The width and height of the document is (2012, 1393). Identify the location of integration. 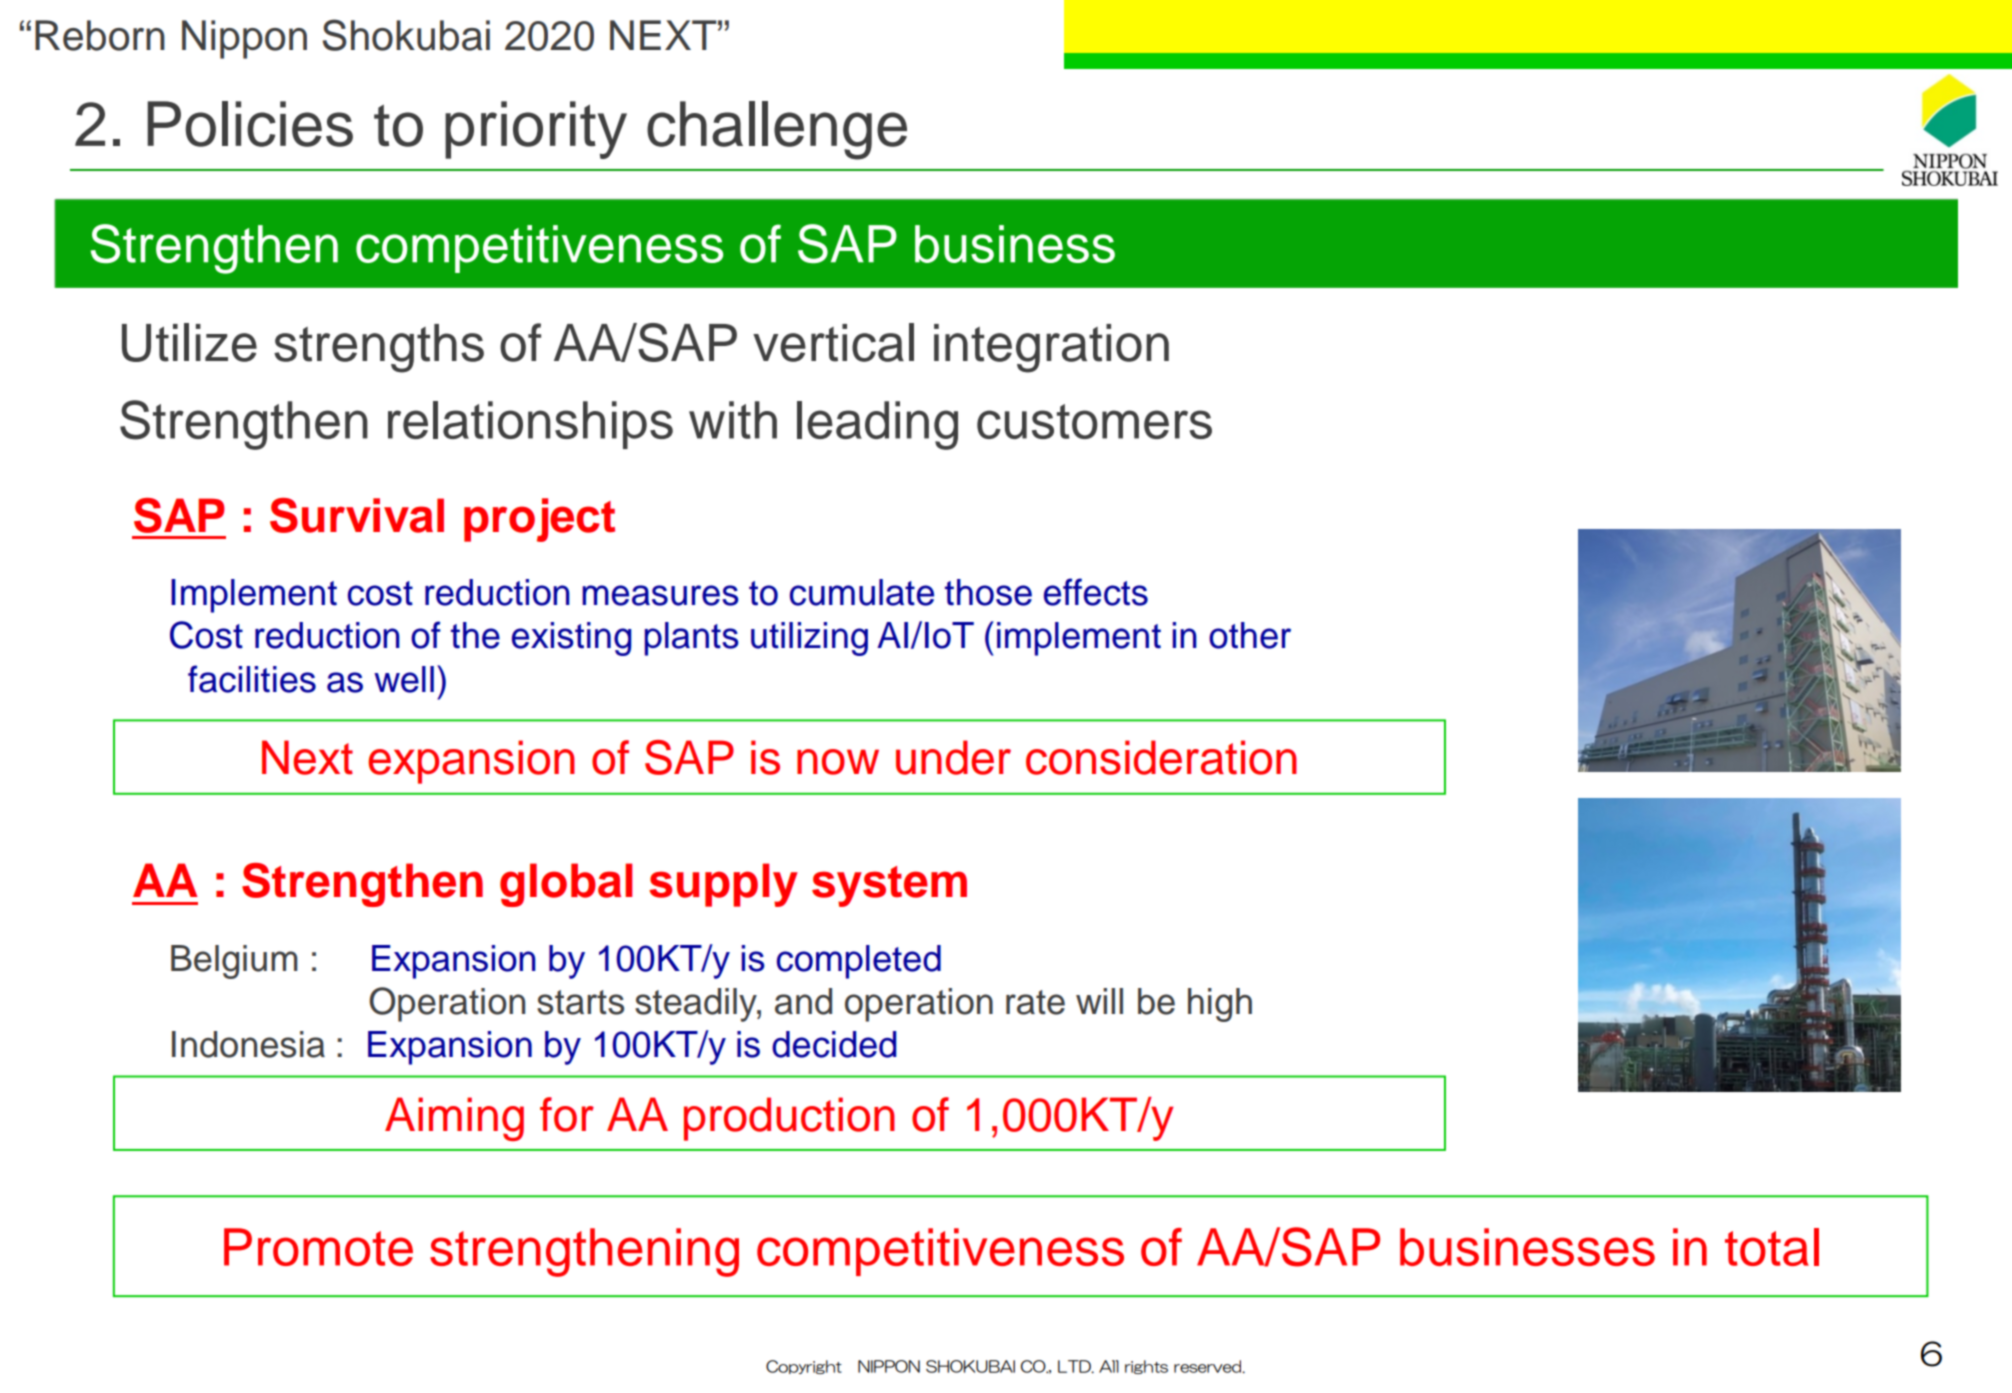
(1051, 348).
